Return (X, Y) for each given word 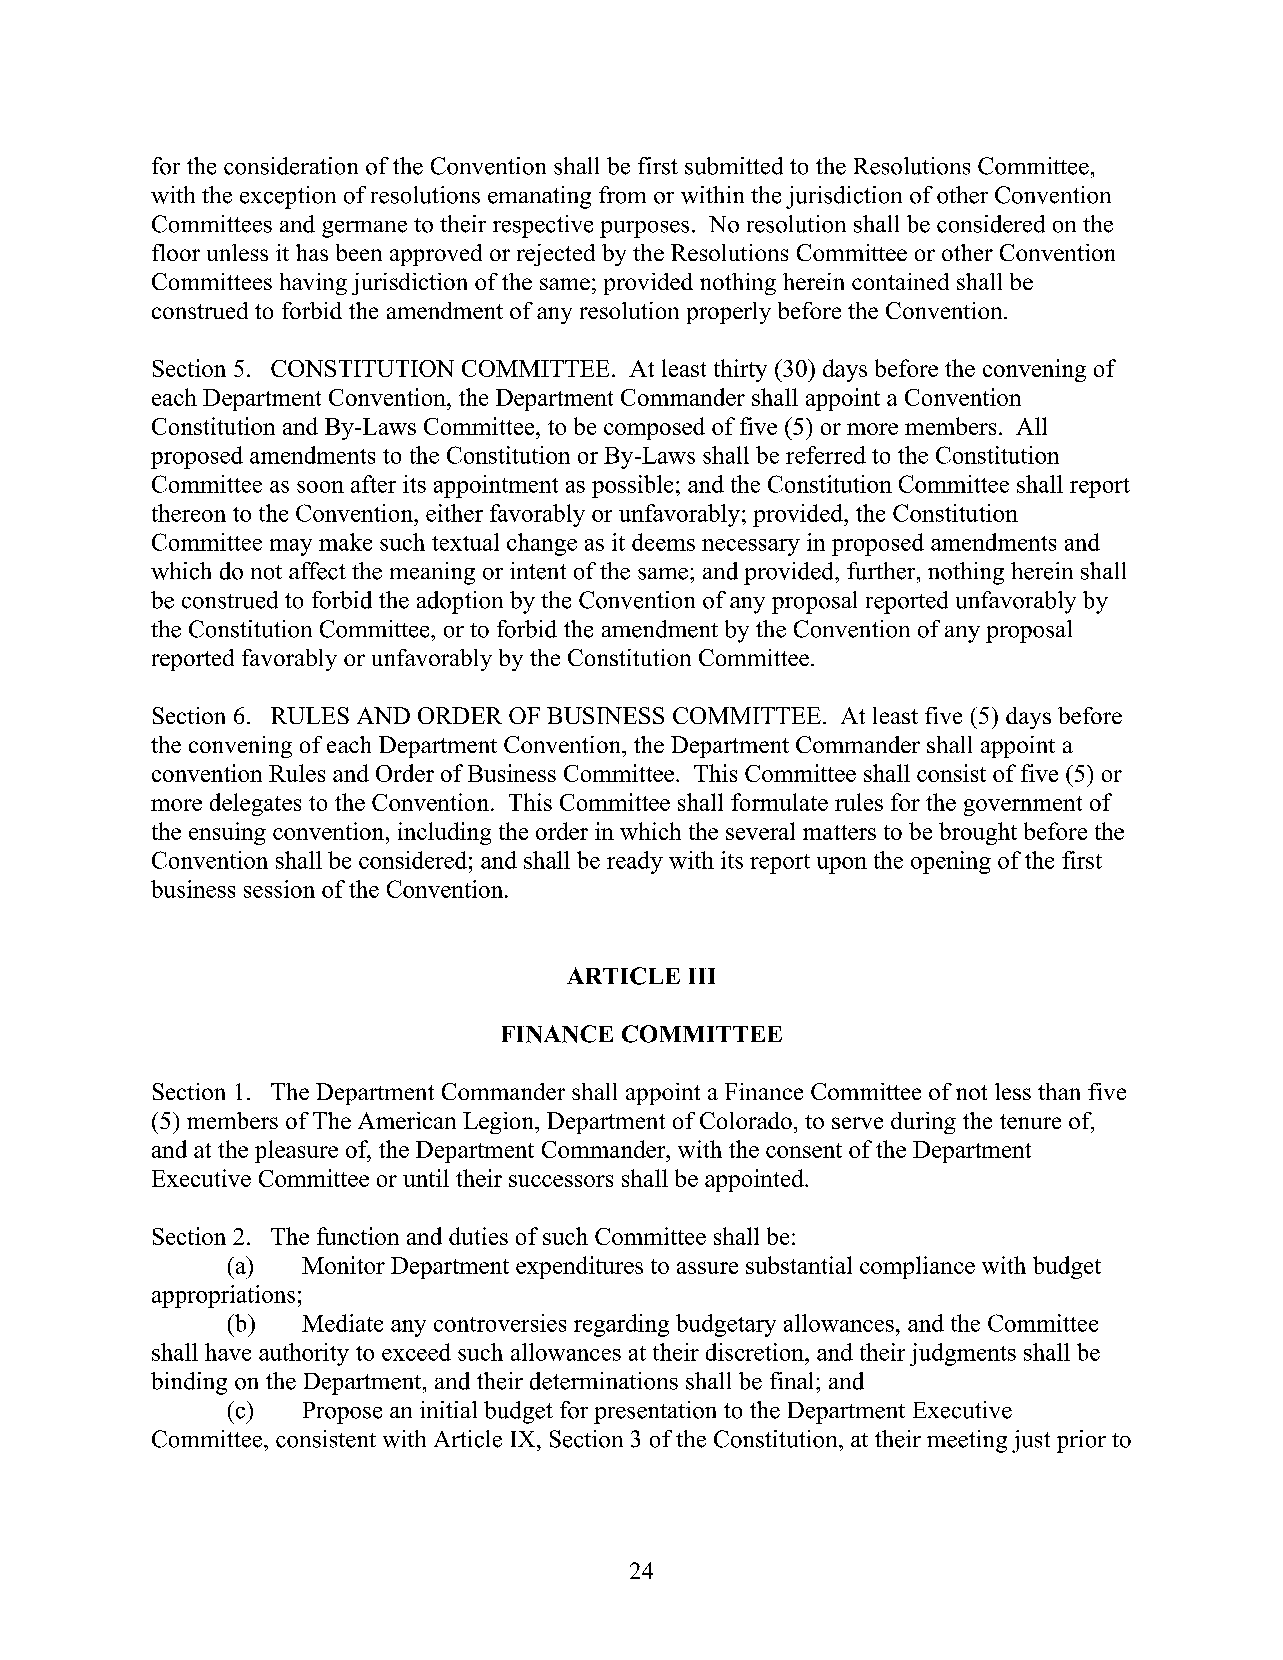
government (1023, 806)
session (279, 889)
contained (900, 281)
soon (320, 487)
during (923, 1123)
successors (561, 1181)
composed (654, 428)
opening (951, 862)
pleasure (296, 1151)
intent (538, 571)
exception (288, 197)
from (622, 195)
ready (635, 862)
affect (317, 571)
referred (826, 455)
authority (304, 1354)
